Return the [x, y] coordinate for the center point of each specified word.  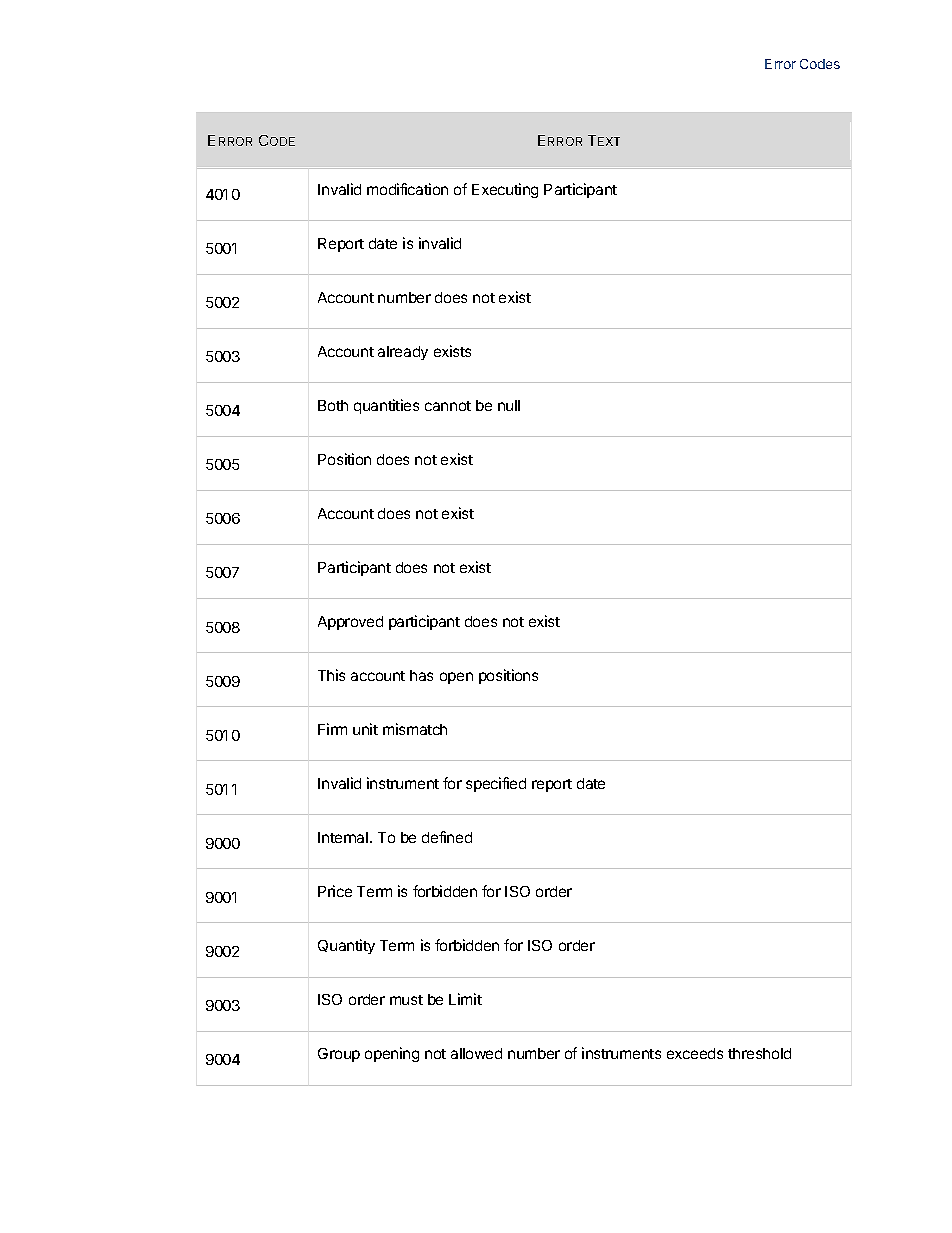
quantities [386, 406]
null [509, 405]
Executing [505, 190]
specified [496, 784]
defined [447, 837]
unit [365, 729]
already [403, 353]
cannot [448, 406]
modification [407, 189]
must [406, 1000]
